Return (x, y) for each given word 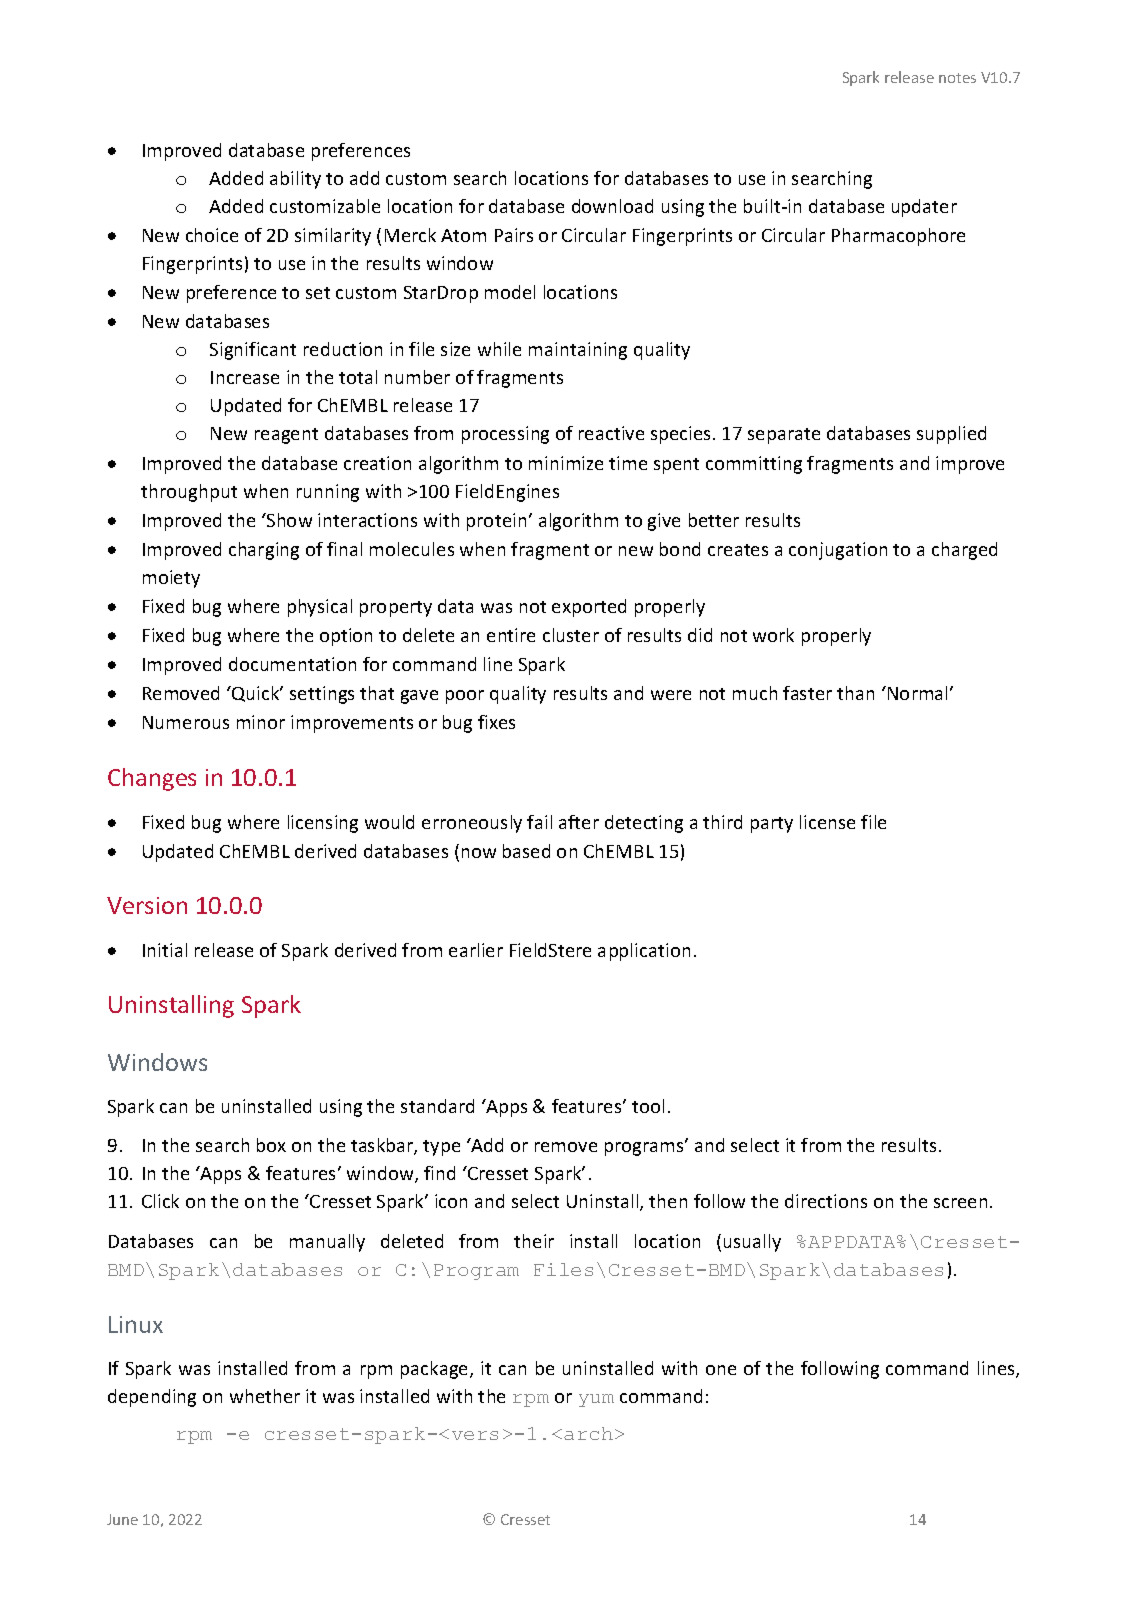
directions (826, 1201)
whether (265, 1396)
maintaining (578, 351)
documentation (292, 664)
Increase (245, 377)
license (827, 822)
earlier (476, 950)
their (534, 1241)
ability (295, 180)
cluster (571, 635)
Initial (165, 950)
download (612, 206)
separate (784, 436)
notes (957, 78)
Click (160, 1201)
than (855, 693)
